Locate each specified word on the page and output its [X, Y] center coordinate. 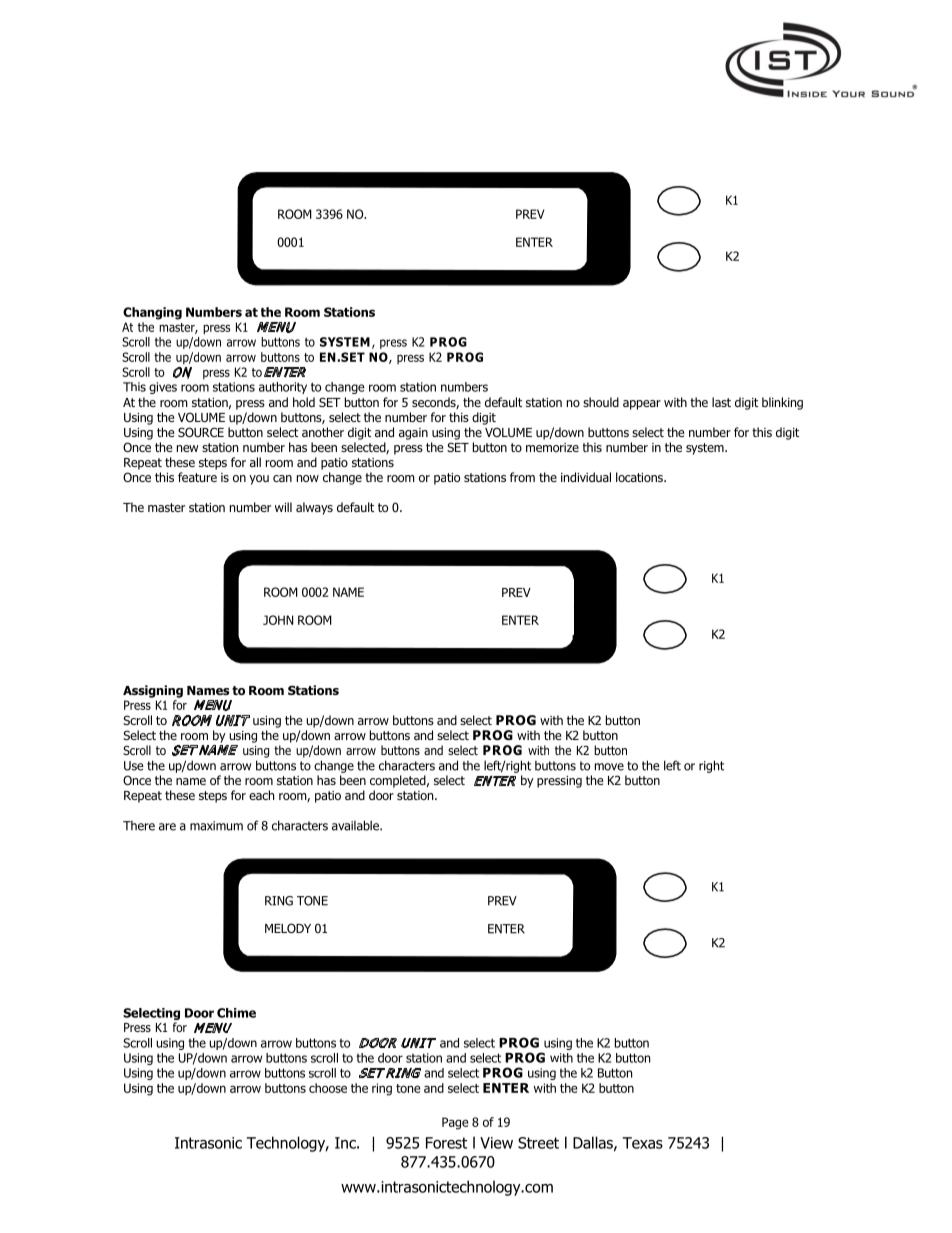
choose [328, 1088]
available [356, 825]
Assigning [153, 691]
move [609, 767]
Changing [152, 313]
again [413, 434]
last [721, 402]
